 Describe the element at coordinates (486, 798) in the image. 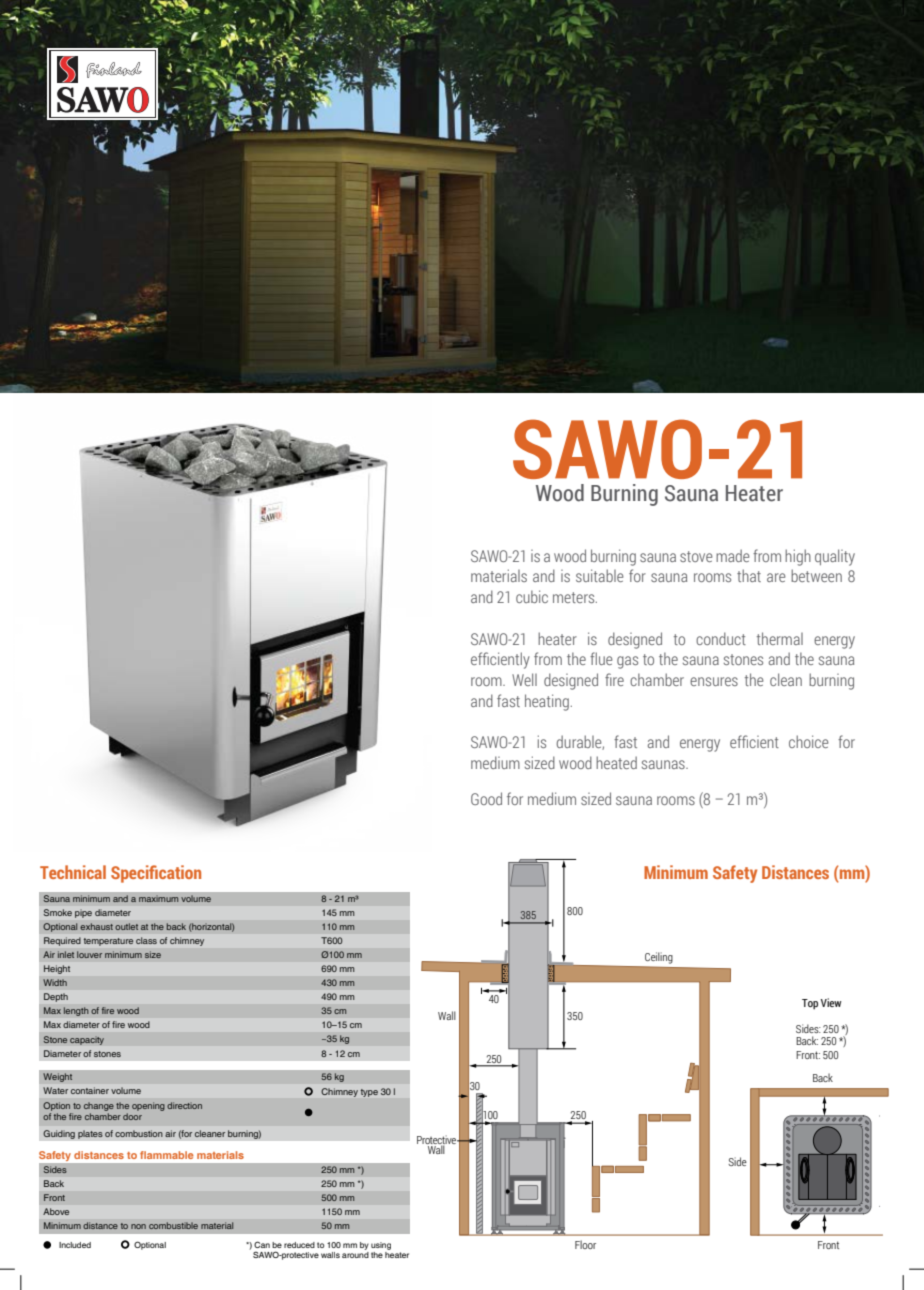

I see `Good` at that location.
